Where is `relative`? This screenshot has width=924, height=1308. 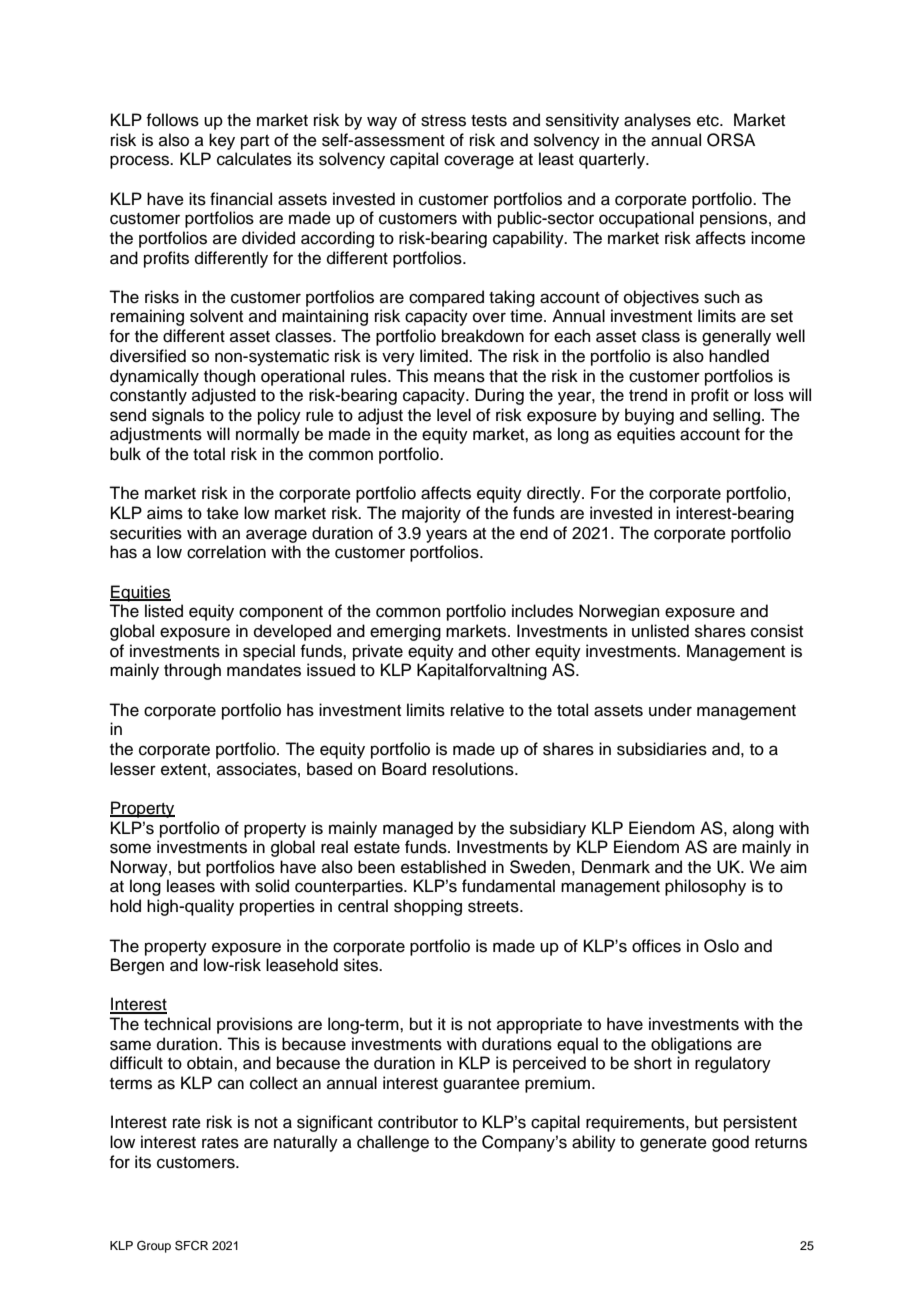 relative is located at coordinates (477, 710).
